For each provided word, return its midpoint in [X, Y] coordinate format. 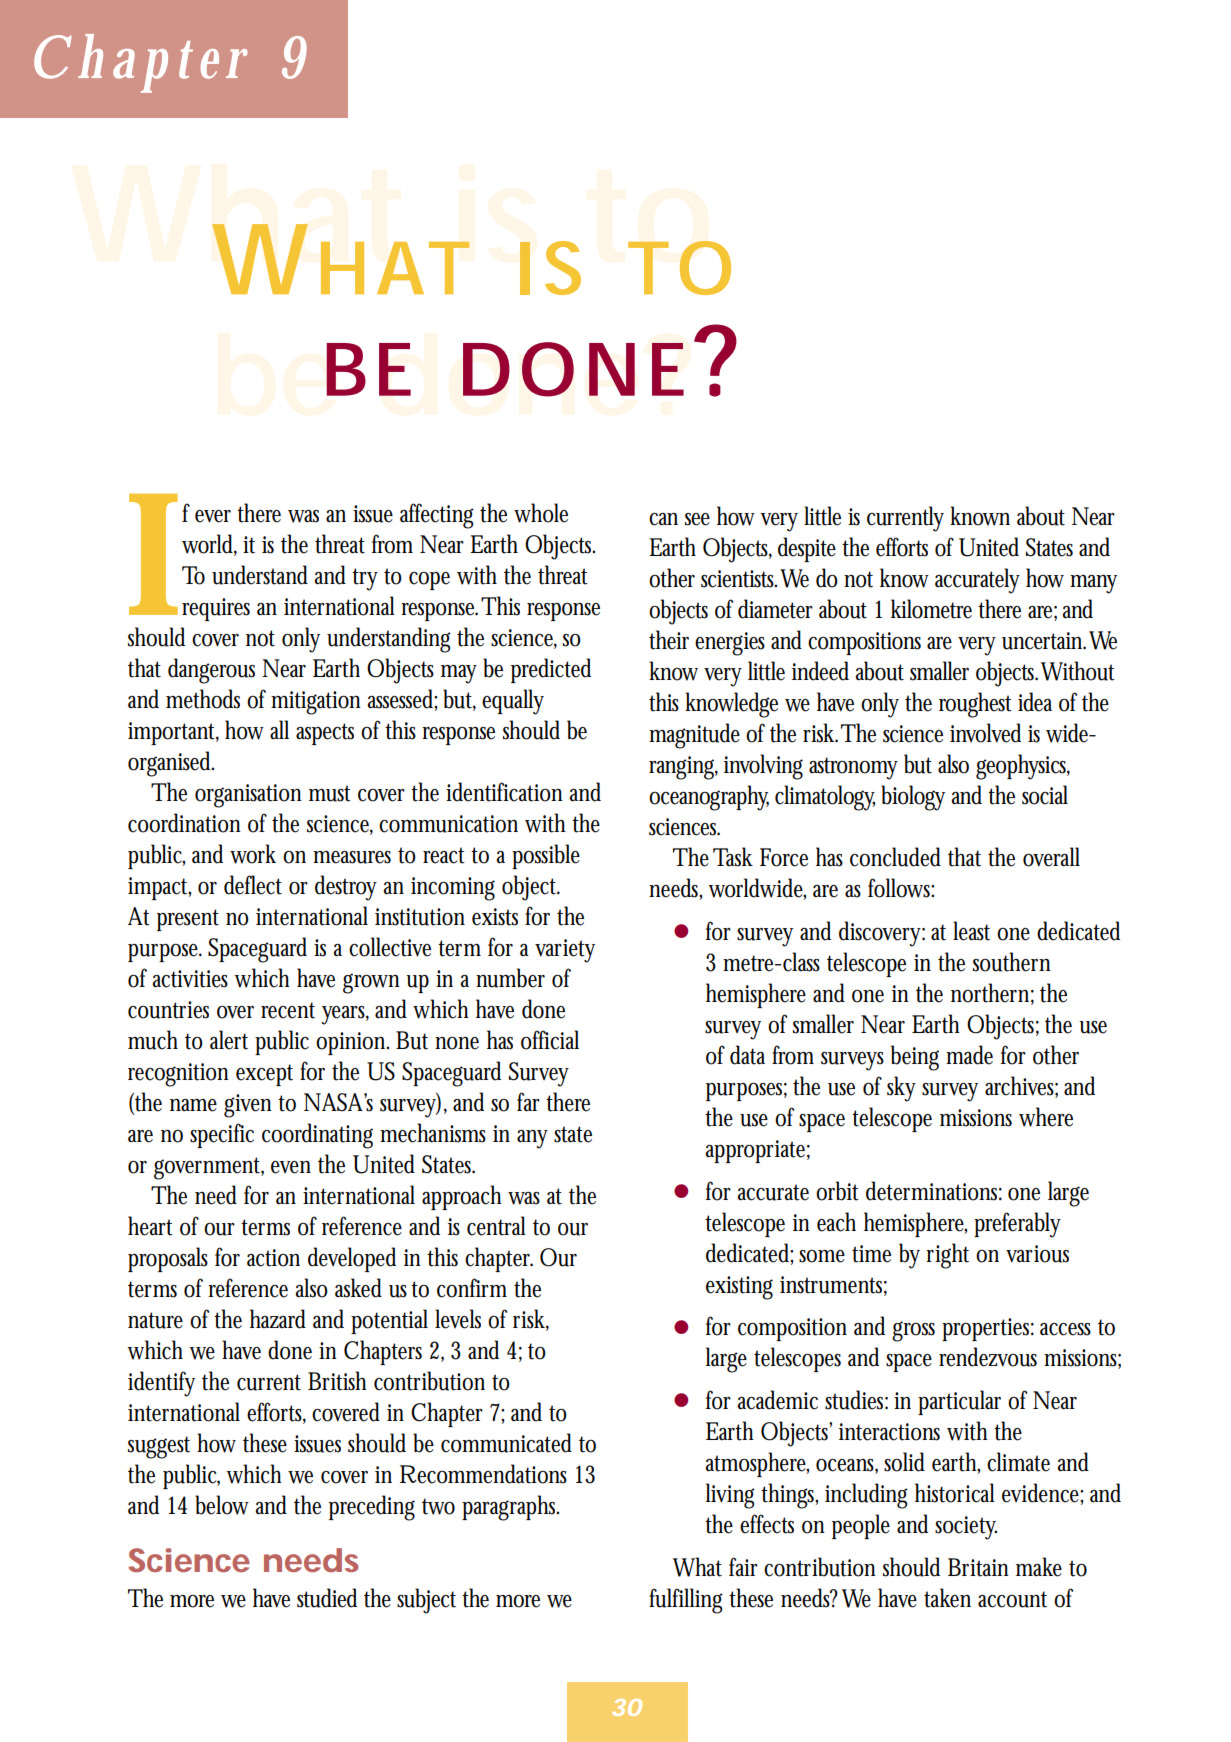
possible [546, 856]
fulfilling [686, 1601]
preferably [1017, 1225]
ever [213, 516]
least [971, 931]
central [496, 1226]
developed [352, 1259]
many [1093, 584]
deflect [253, 885]
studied [327, 1598]
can [663, 519]
